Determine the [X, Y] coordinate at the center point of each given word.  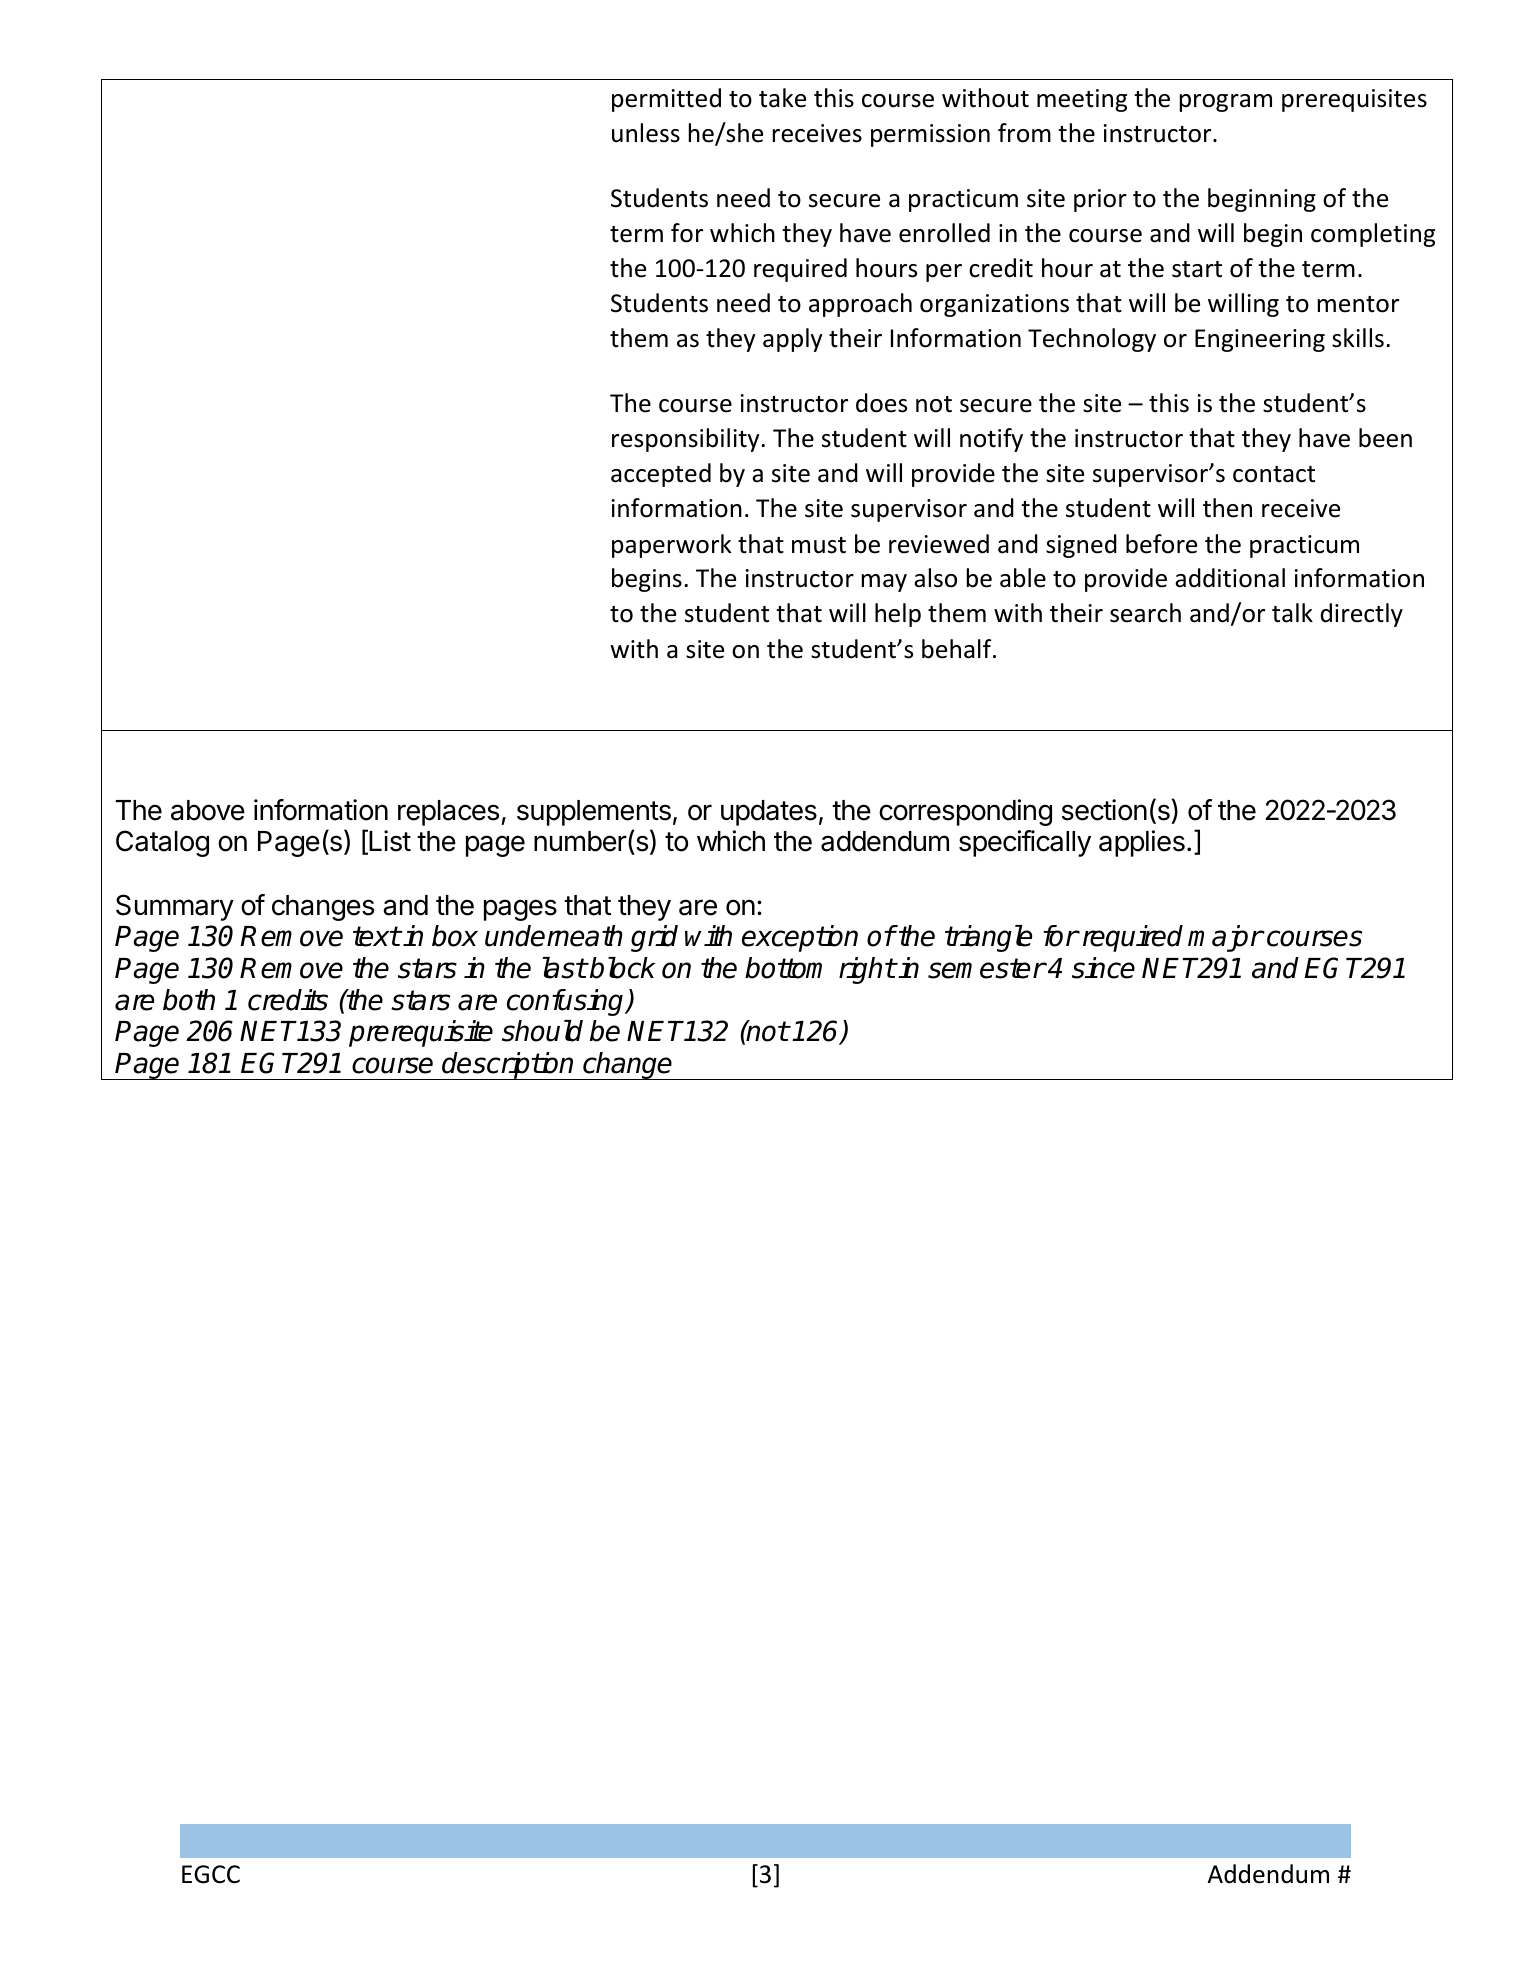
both [189, 1000]
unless [646, 133]
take [782, 98]
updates [769, 813]
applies [1142, 843]
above [208, 810]
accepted [661, 475]
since [1103, 968]
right [867, 970]
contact [1274, 474]
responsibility [687, 440]
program [1226, 103]
